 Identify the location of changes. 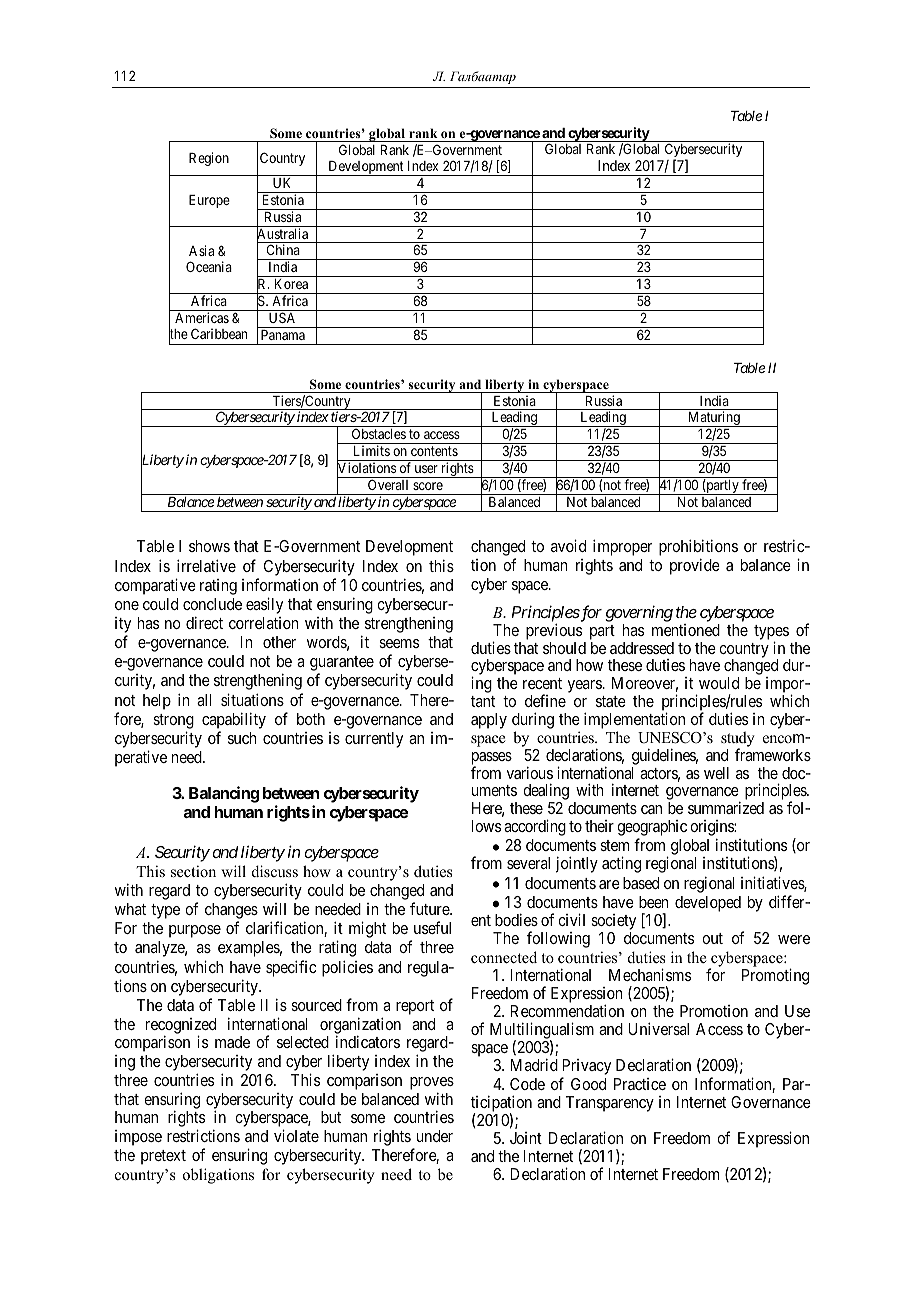
(231, 912).
